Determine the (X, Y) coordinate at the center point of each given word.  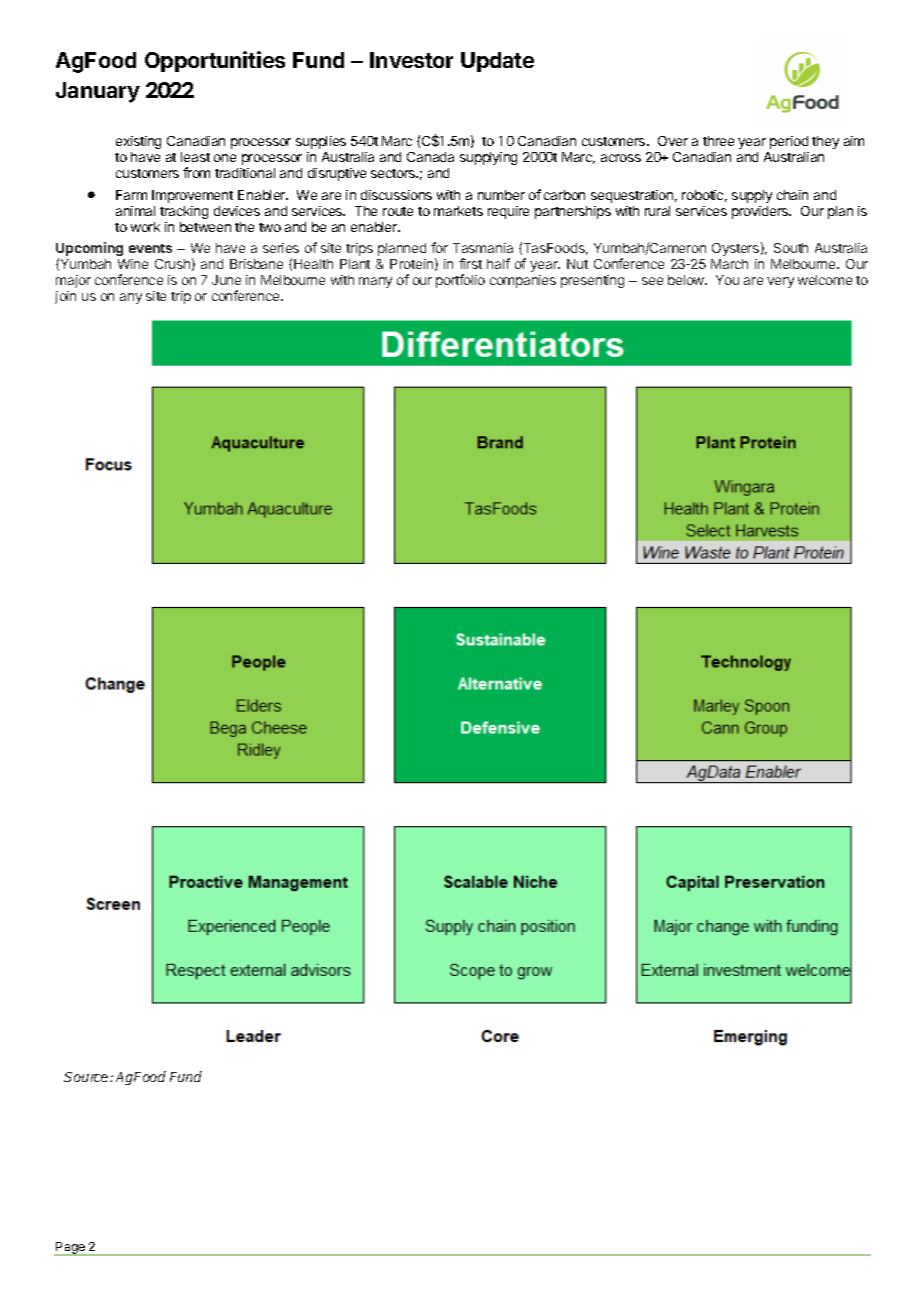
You (727, 280)
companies (523, 281)
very (780, 282)
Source (87, 1077)
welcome (825, 280)
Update (497, 62)
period (789, 142)
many (375, 282)
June (226, 280)
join (65, 297)
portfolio (460, 281)
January (98, 92)
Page (70, 1249)
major (73, 281)
